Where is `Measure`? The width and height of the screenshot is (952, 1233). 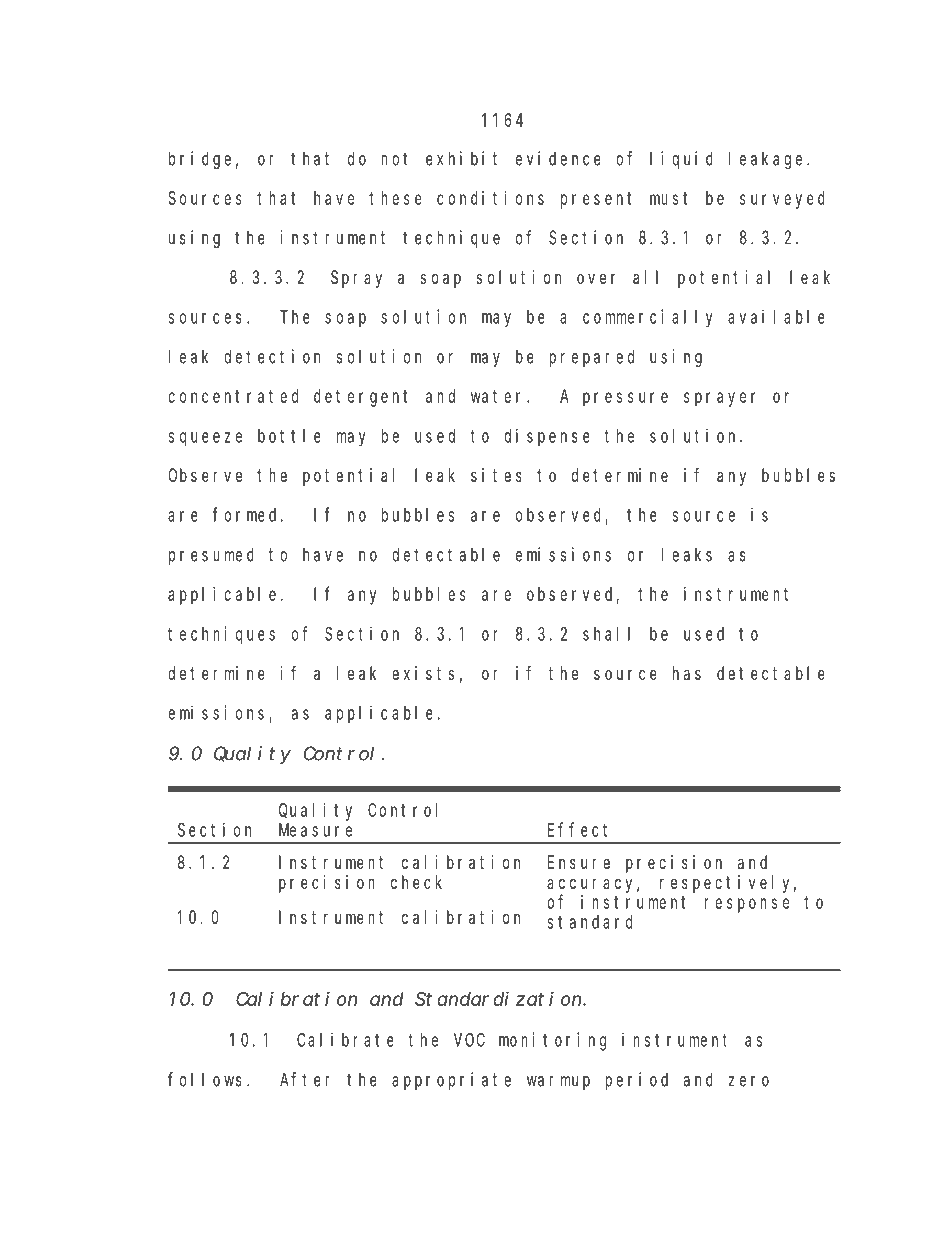 Measure is located at coordinates (315, 830).
